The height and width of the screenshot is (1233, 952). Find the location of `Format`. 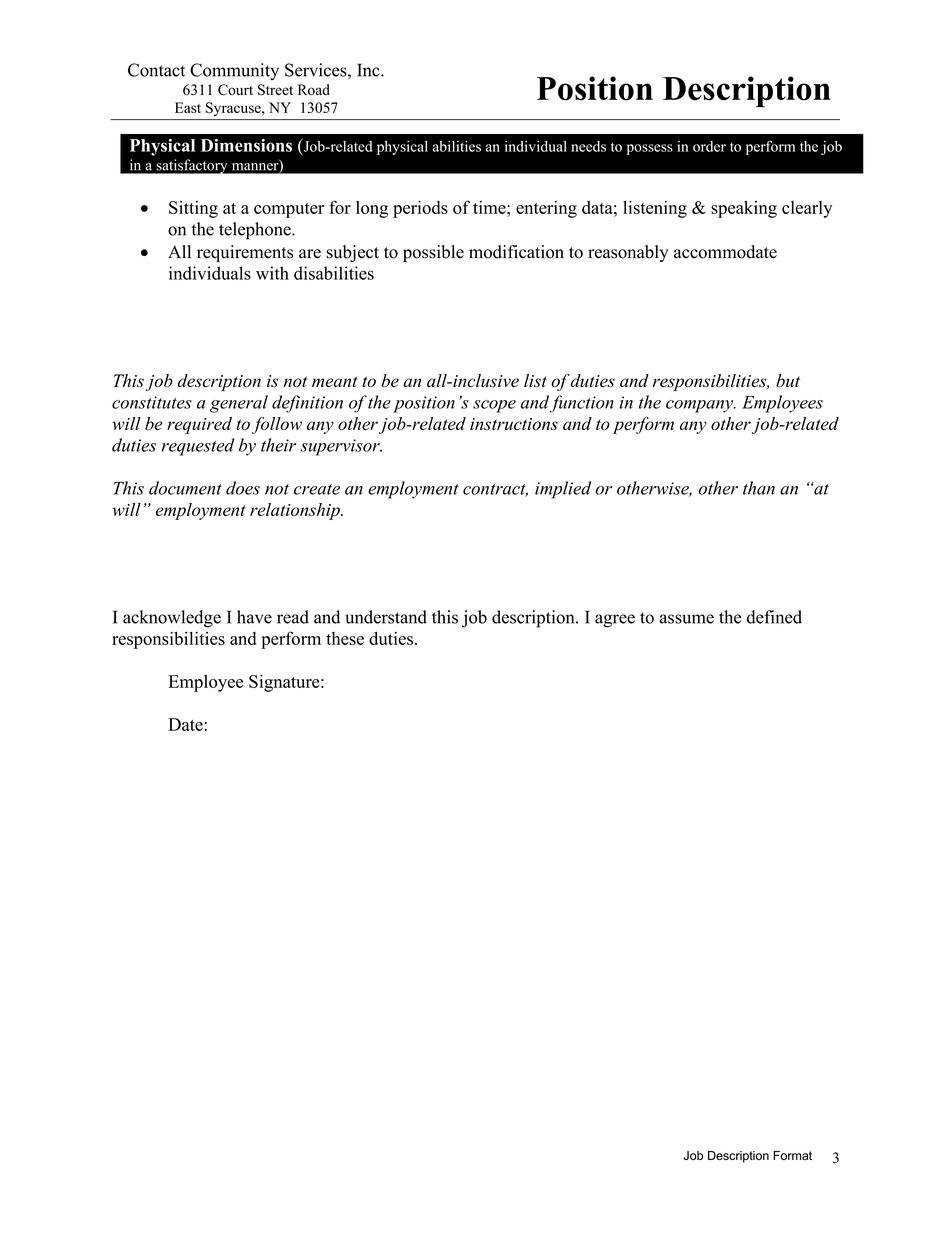

Format is located at coordinates (792, 1155).
